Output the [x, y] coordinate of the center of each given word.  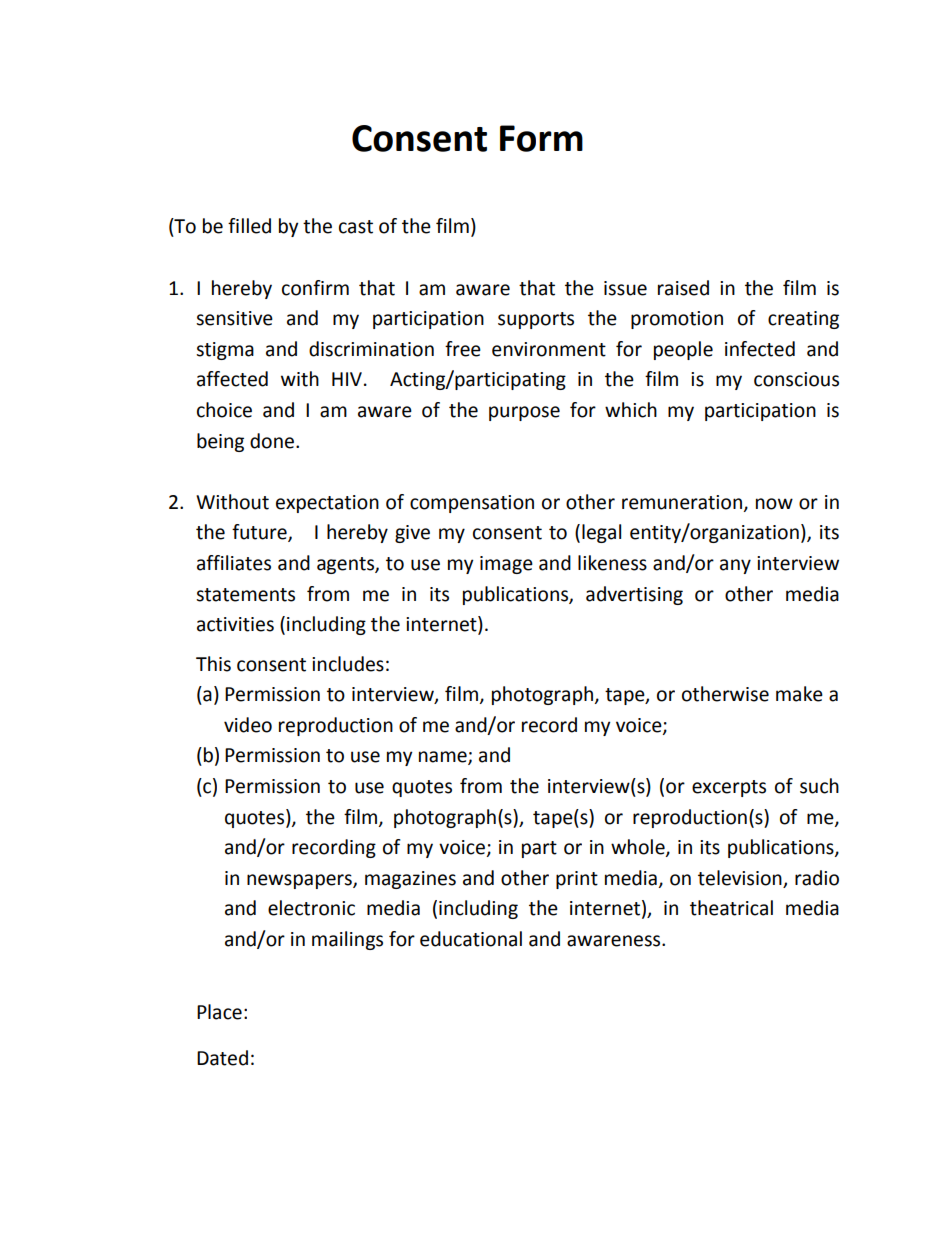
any [735, 566]
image [506, 565]
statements [245, 595]
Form [541, 138]
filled [249, 226]
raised [683, 288]
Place [219, 1012]
